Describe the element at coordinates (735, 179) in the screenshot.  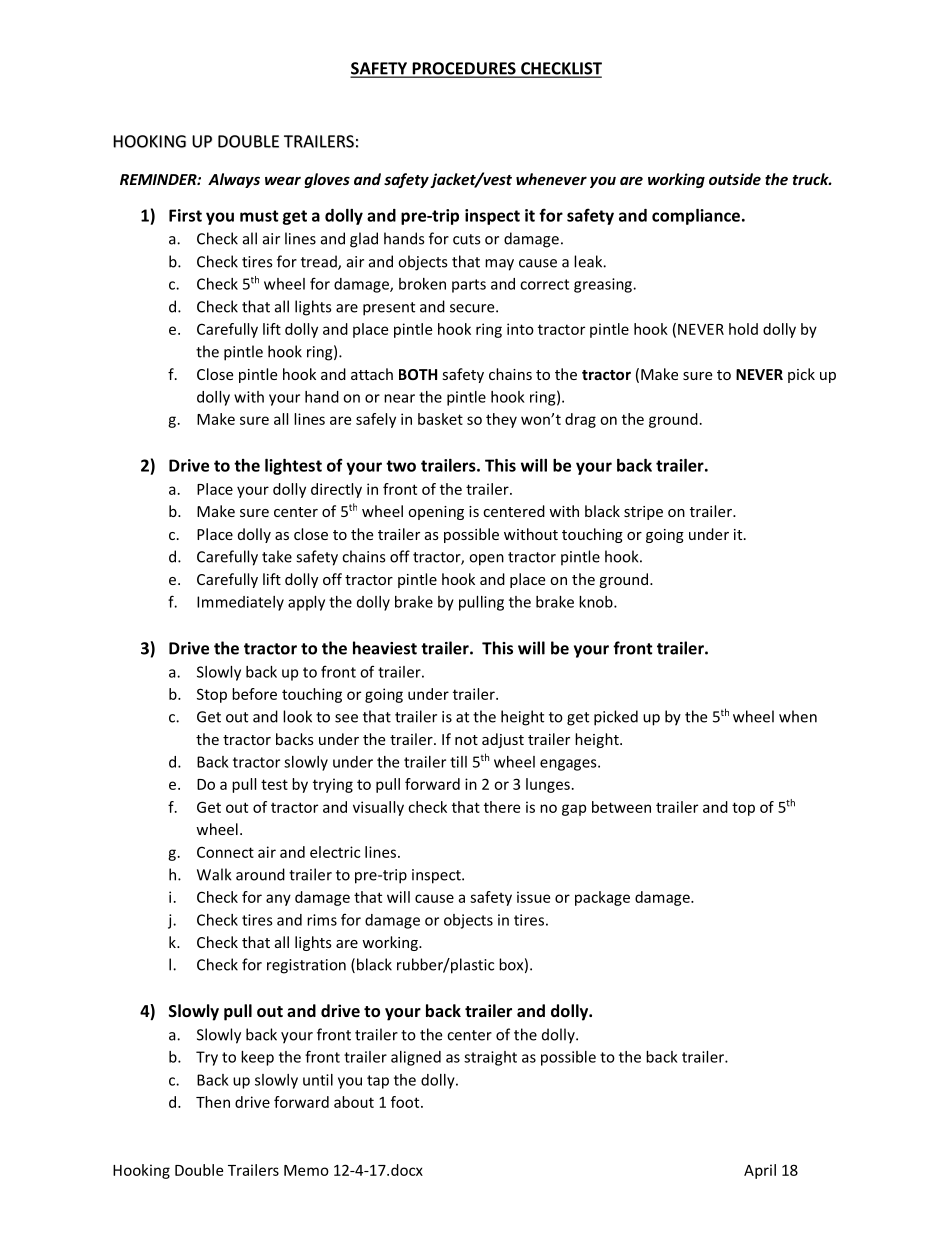
I see `outside` at that location.
